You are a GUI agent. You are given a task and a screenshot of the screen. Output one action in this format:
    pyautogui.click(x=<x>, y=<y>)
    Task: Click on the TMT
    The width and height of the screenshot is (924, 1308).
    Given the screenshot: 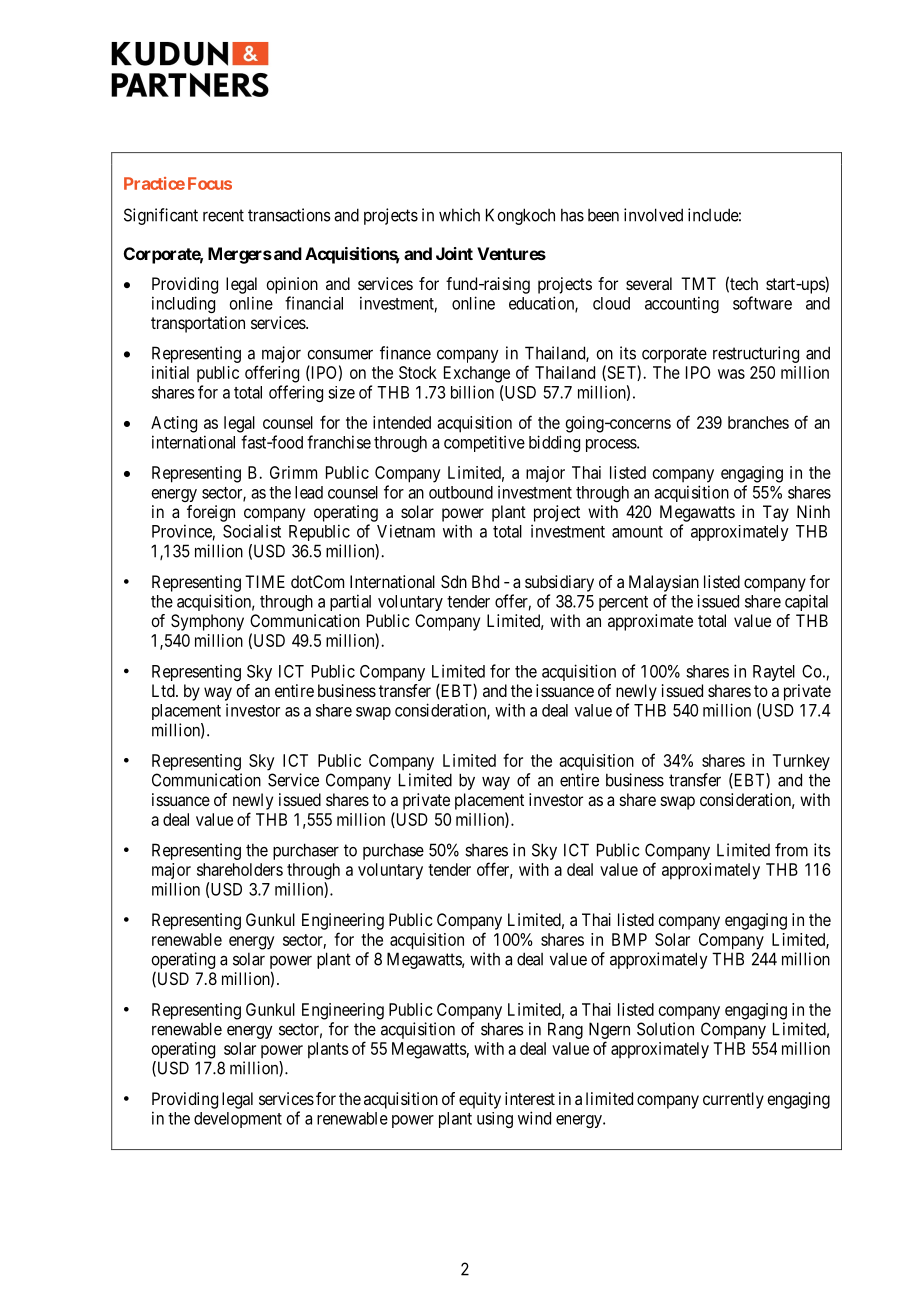 What is the action you would take?
    pyautogui.click(x=698, y=283)
